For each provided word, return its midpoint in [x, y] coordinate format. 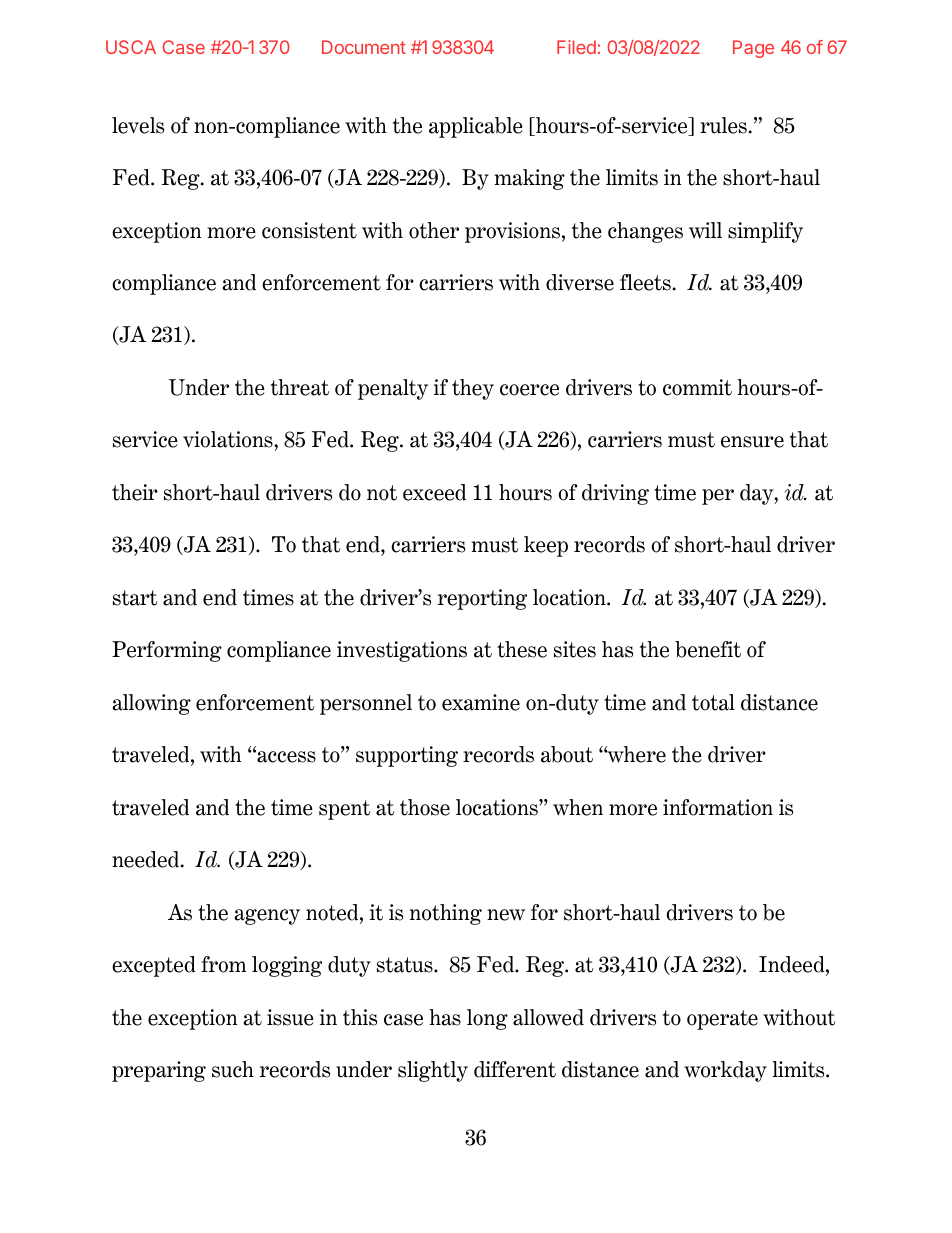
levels [138, 125]
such [233, 1069]
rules [723, 125]
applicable [476, 127]
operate [722, 1020]
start [135, 598]
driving [615, 494]
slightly [433, 1071]
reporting [482, 599]
